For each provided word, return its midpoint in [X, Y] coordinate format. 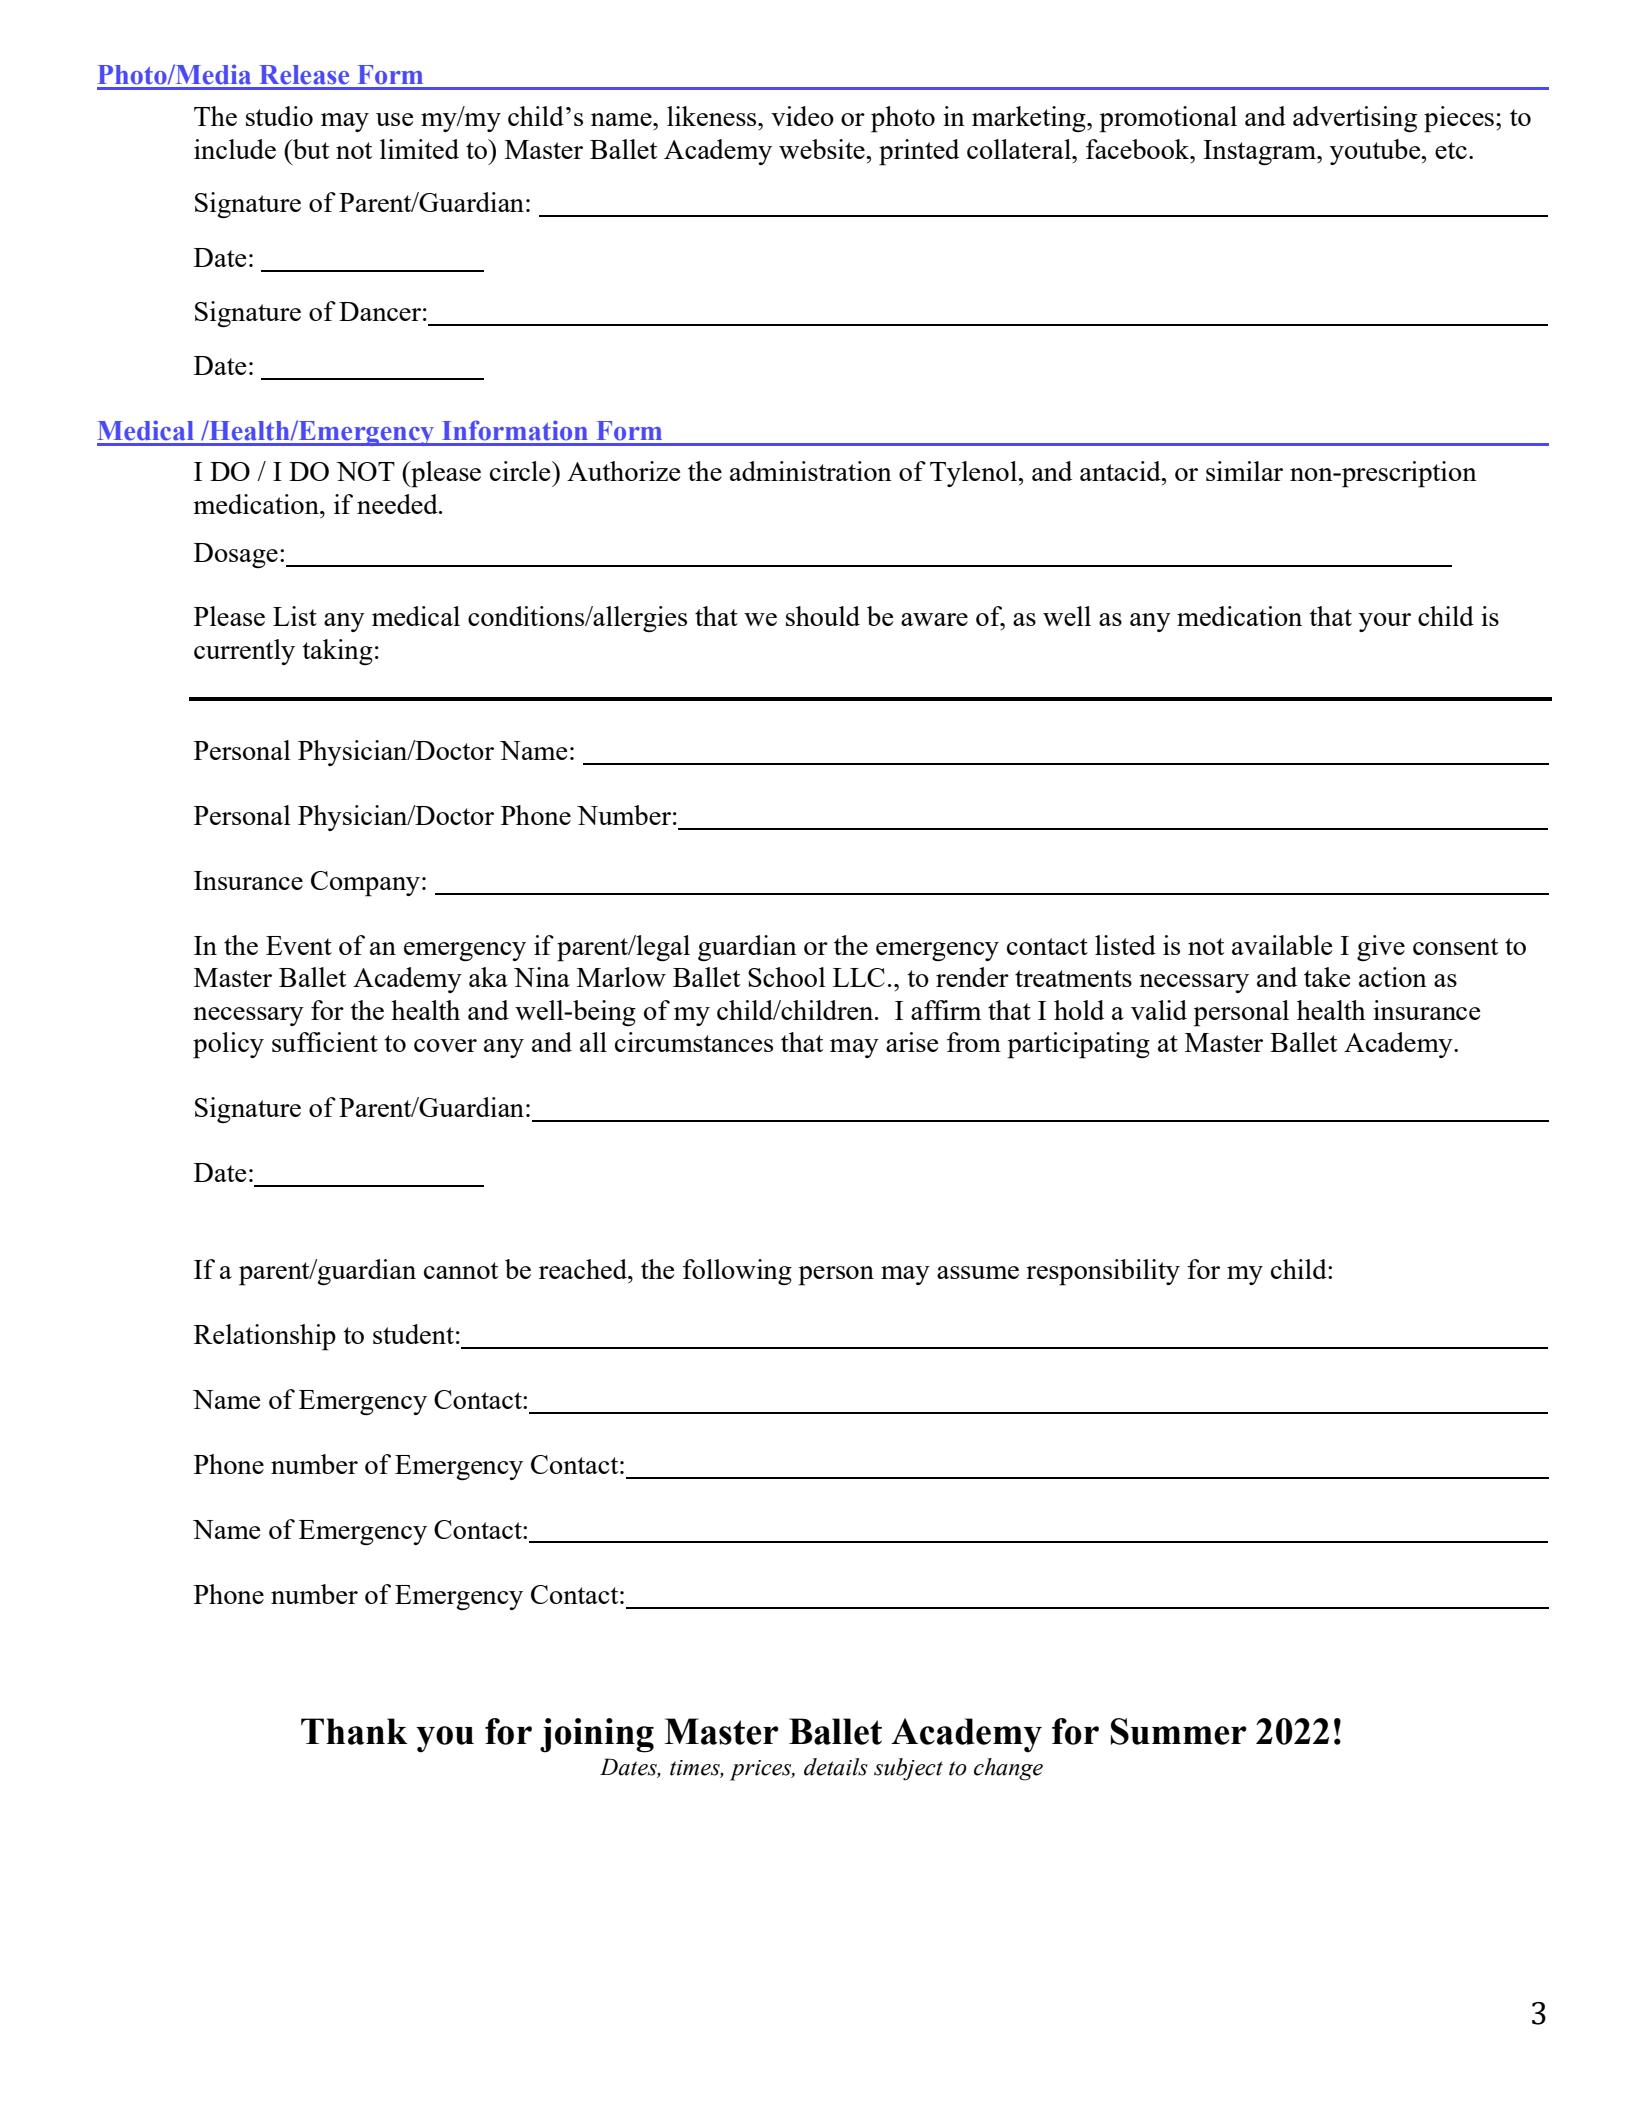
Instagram [1261, 152]
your [1385, 622]
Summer [1179, 1731]
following [737, 1272]
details [836, 1767]
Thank [354, 1731]
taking [337, 652]
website [823, 149]
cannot [461, 1270]
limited [419, 149]
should [823, 616]
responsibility [1103, 1272]
